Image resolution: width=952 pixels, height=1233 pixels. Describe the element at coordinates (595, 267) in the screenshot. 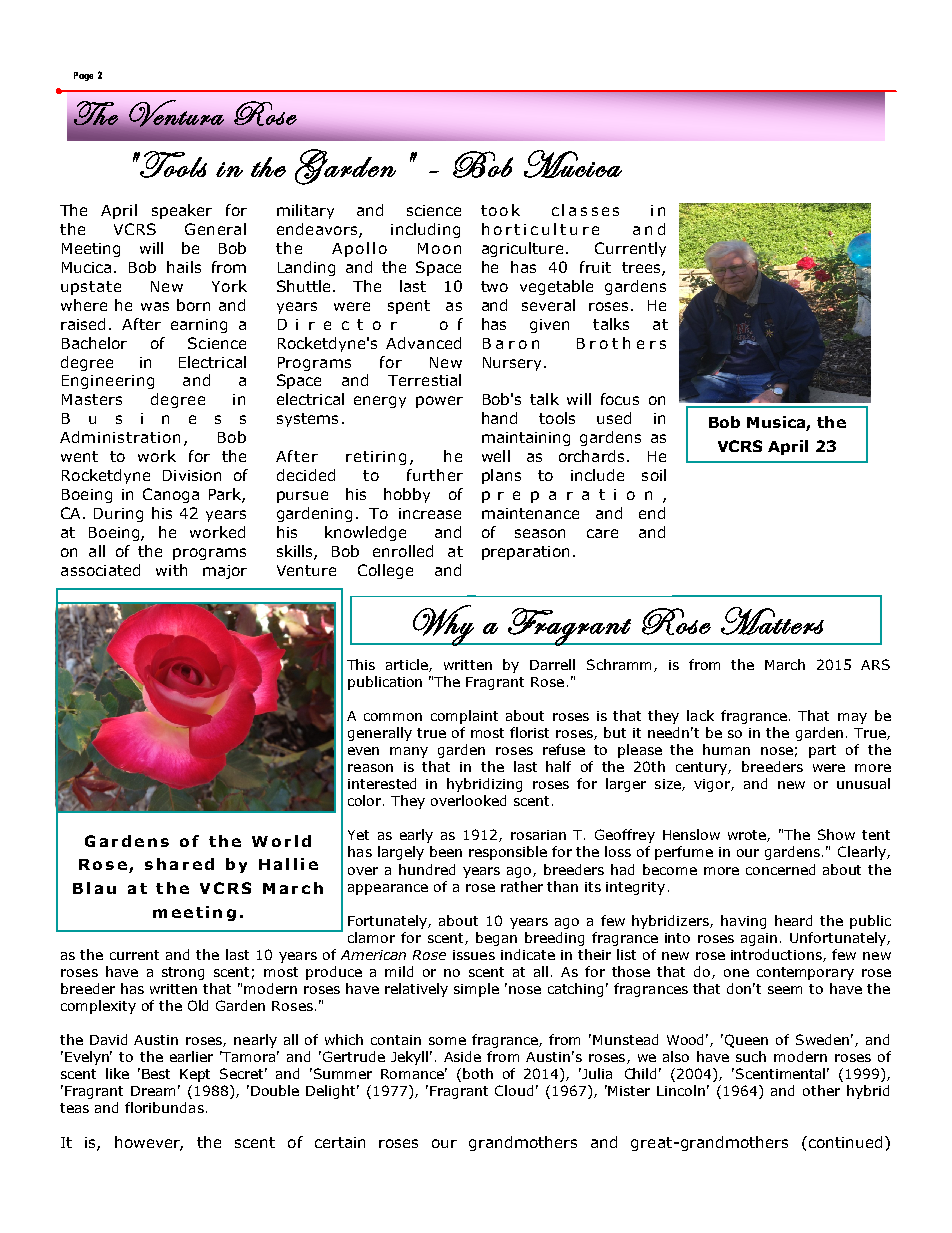

I see `fruit` at that location.
